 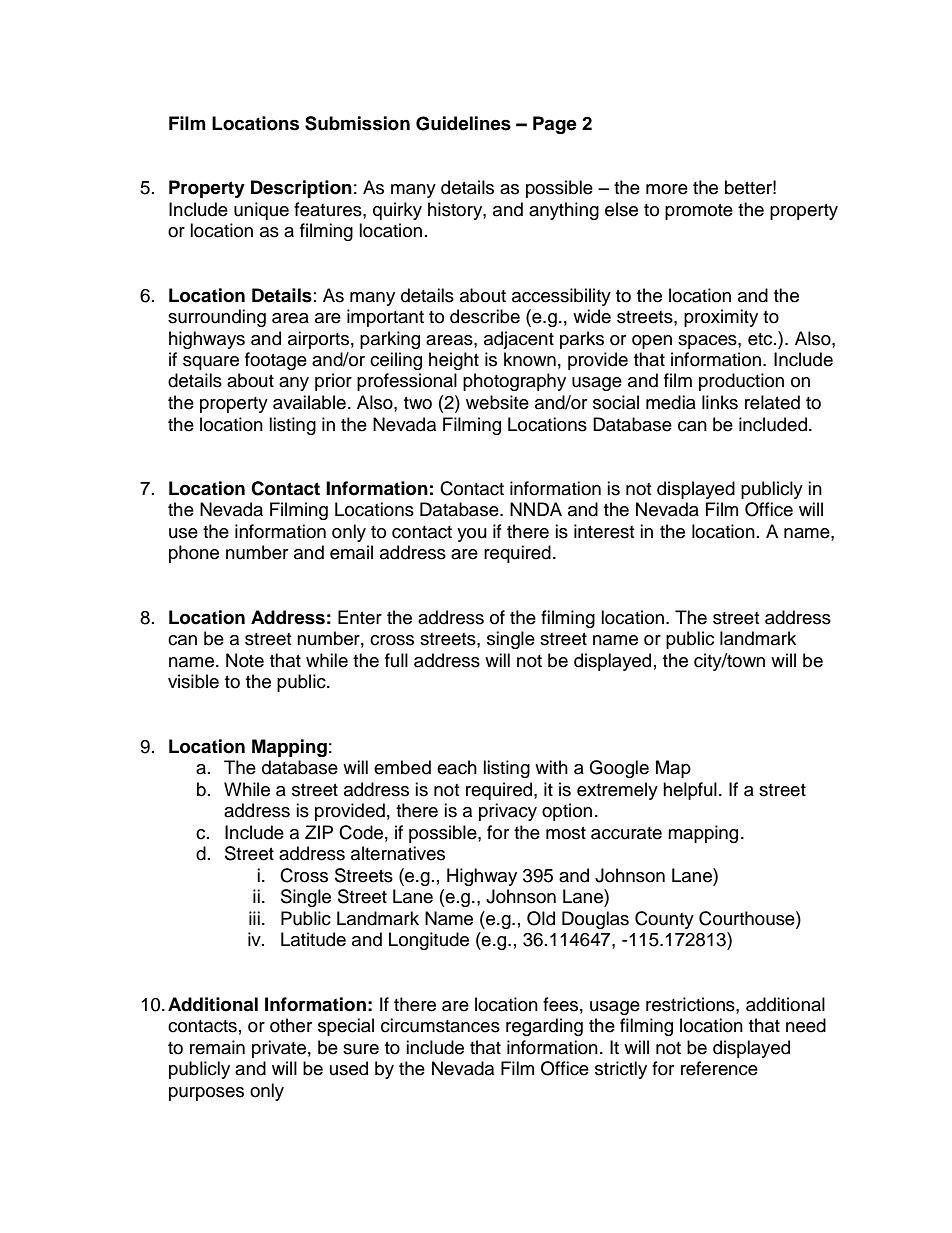 I want to click on links, so click(x=720, y=402).
